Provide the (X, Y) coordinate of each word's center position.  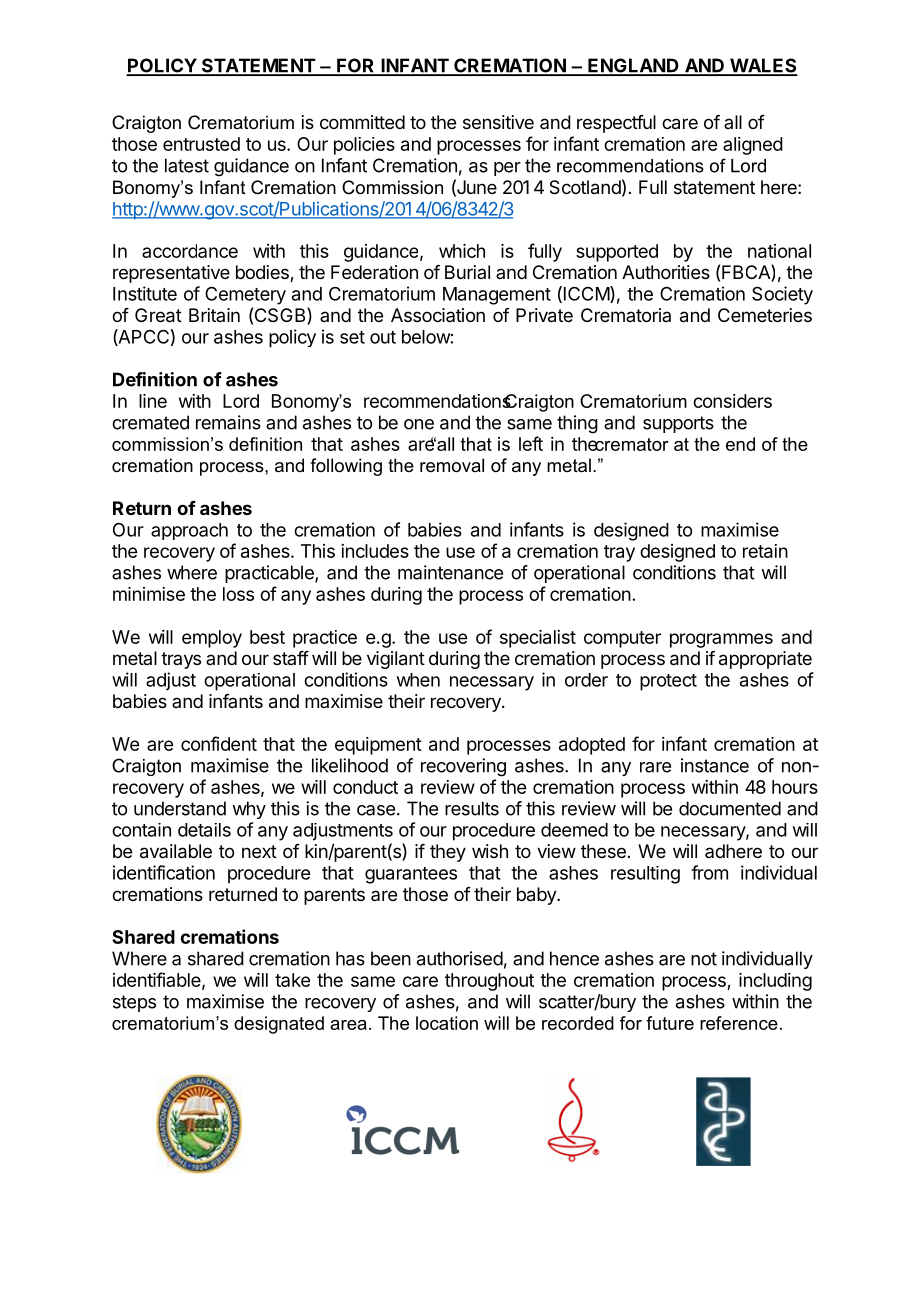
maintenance (450, 572)
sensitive (498, 122)
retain (765, 551)
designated (279, 1025)
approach (189, 531)
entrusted (201, 144)
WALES (763, 66)
